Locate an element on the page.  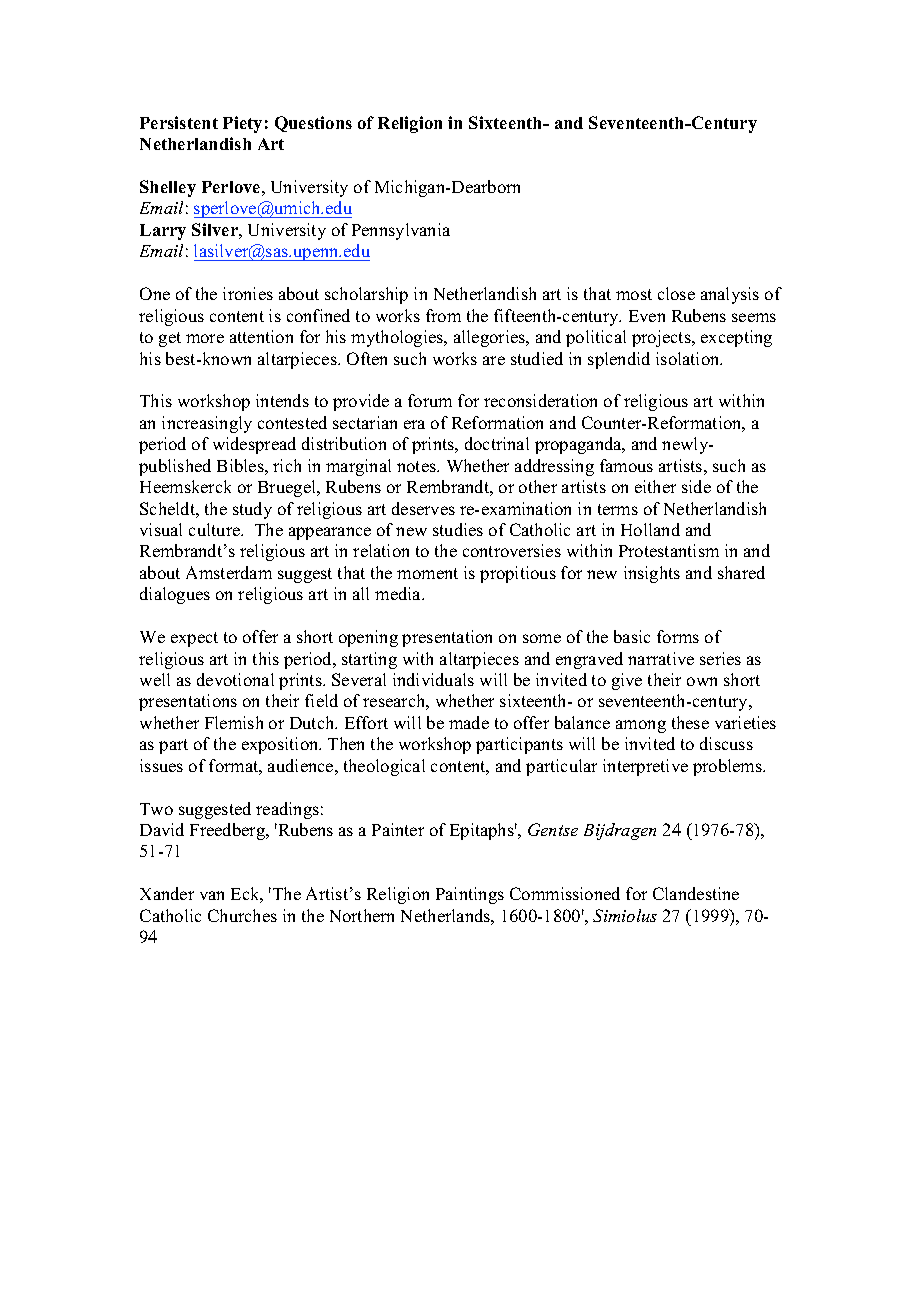
Holland is located at coordinates (650, 529).
